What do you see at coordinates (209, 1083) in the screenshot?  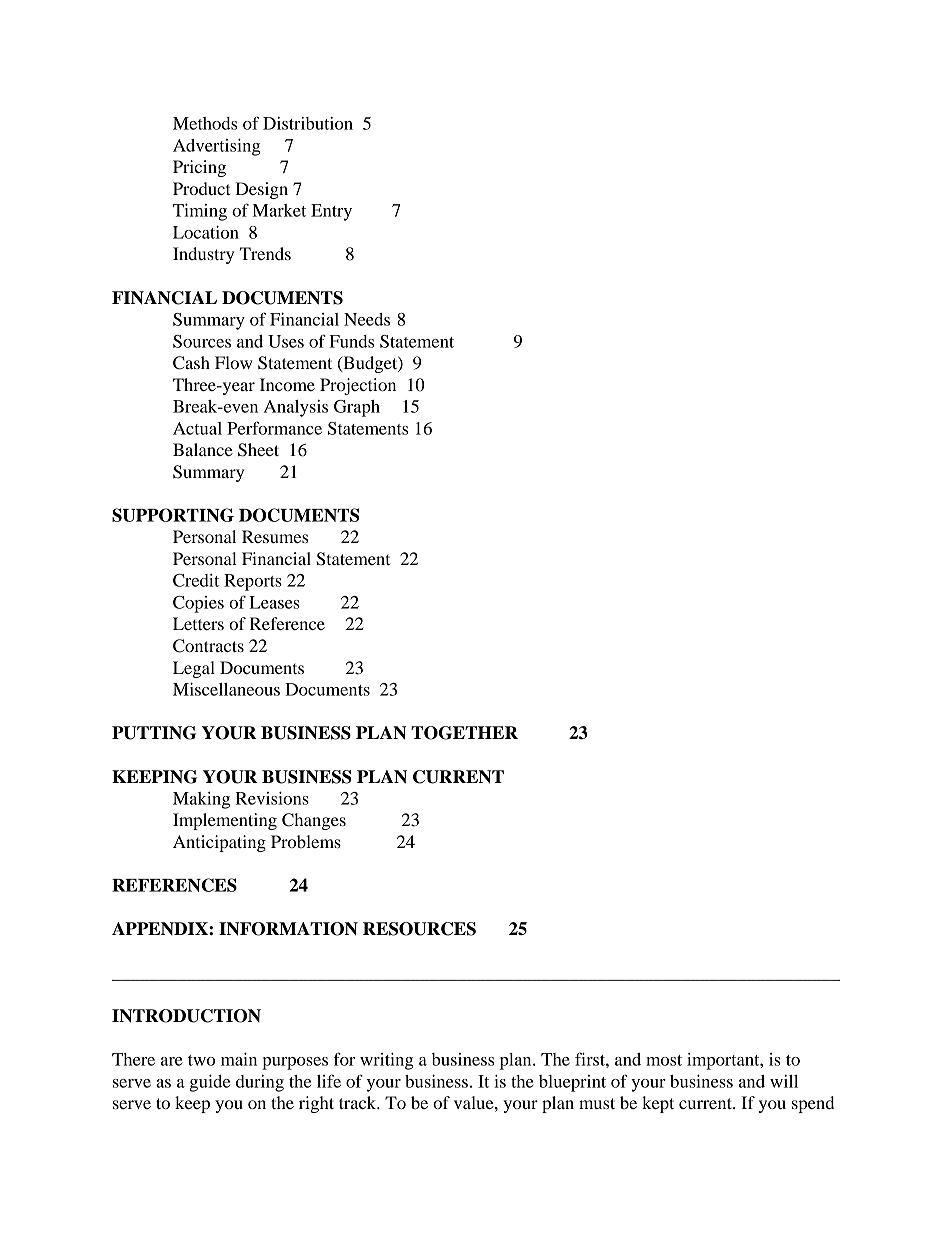 I see `guide` at bounding box center [209, 1083].
